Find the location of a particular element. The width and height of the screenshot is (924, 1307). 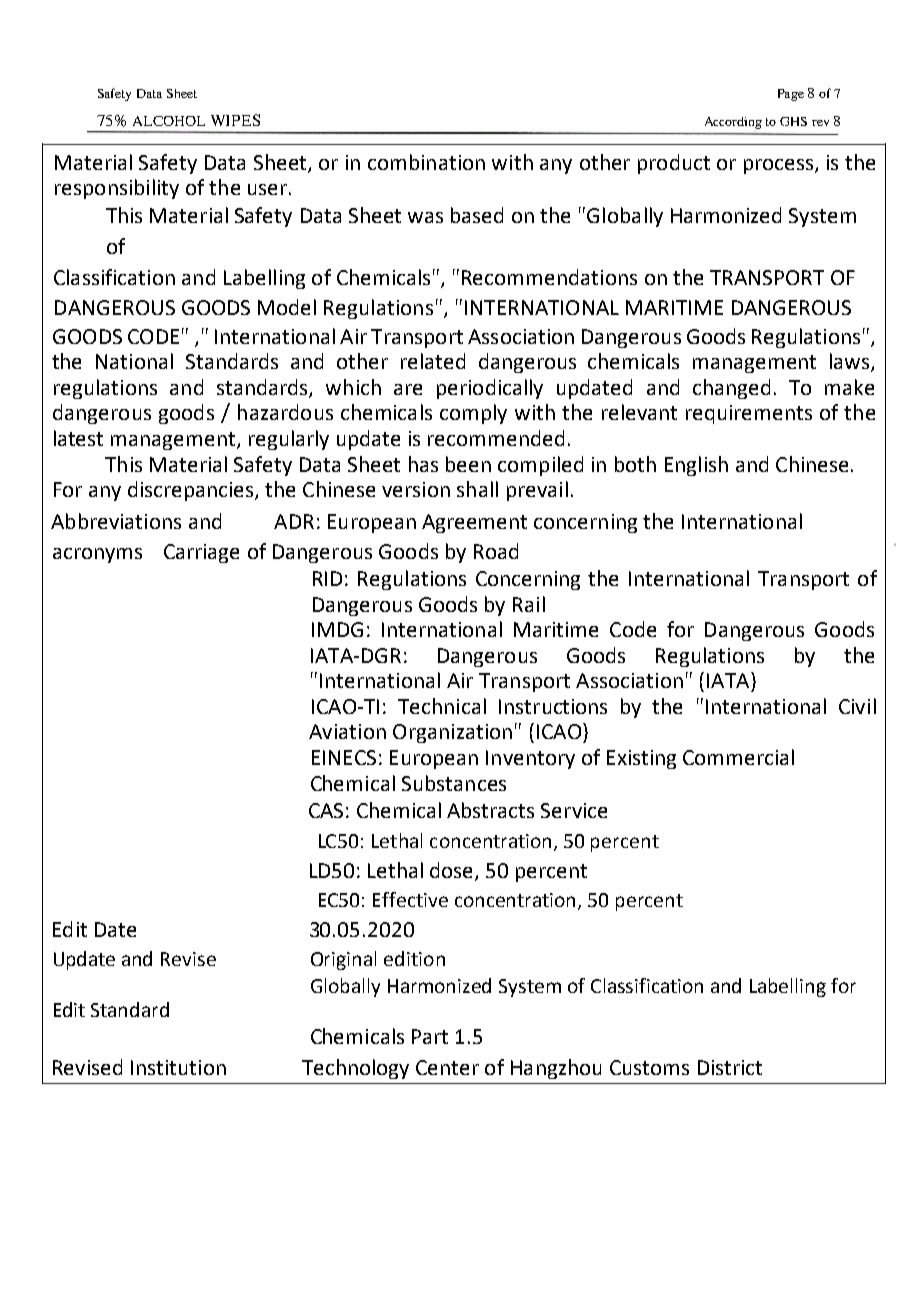

combination is located at coordinates (426, 162).
